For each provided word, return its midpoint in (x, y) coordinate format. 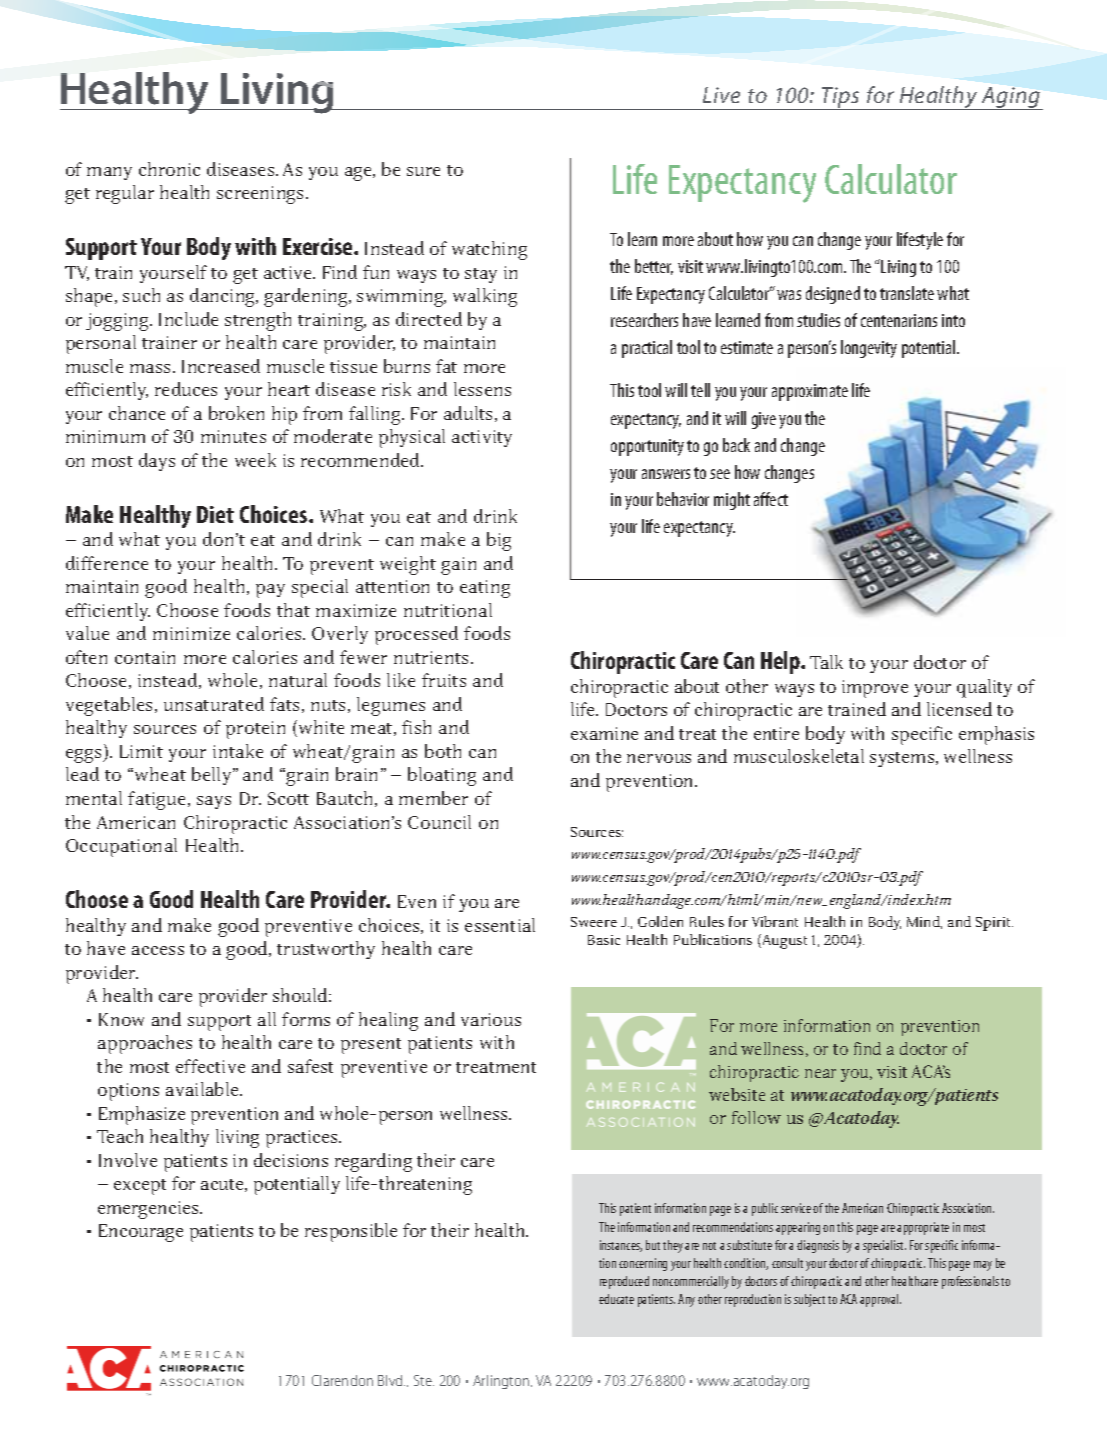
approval (880, 1300)
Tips (841, 98)
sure (423, 171)
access (158, 950)
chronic (169, 169)
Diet (215, 514)
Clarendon (342, 1380)
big (499, 541)
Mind (924, 922)
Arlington (501, 1382)
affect (771, 499)
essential (500, 925)
